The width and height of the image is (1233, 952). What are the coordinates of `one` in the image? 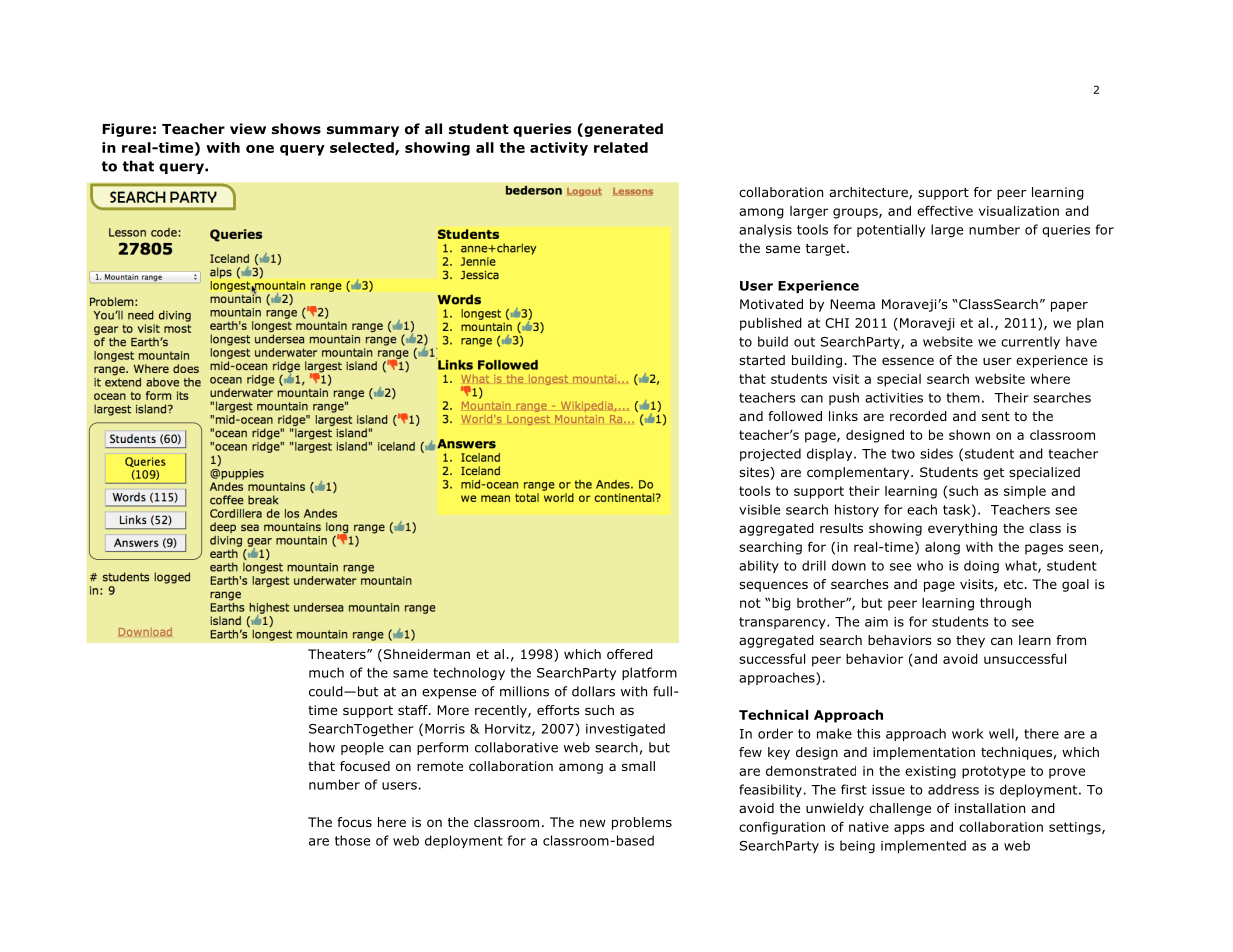 It's located at (260, 149).
